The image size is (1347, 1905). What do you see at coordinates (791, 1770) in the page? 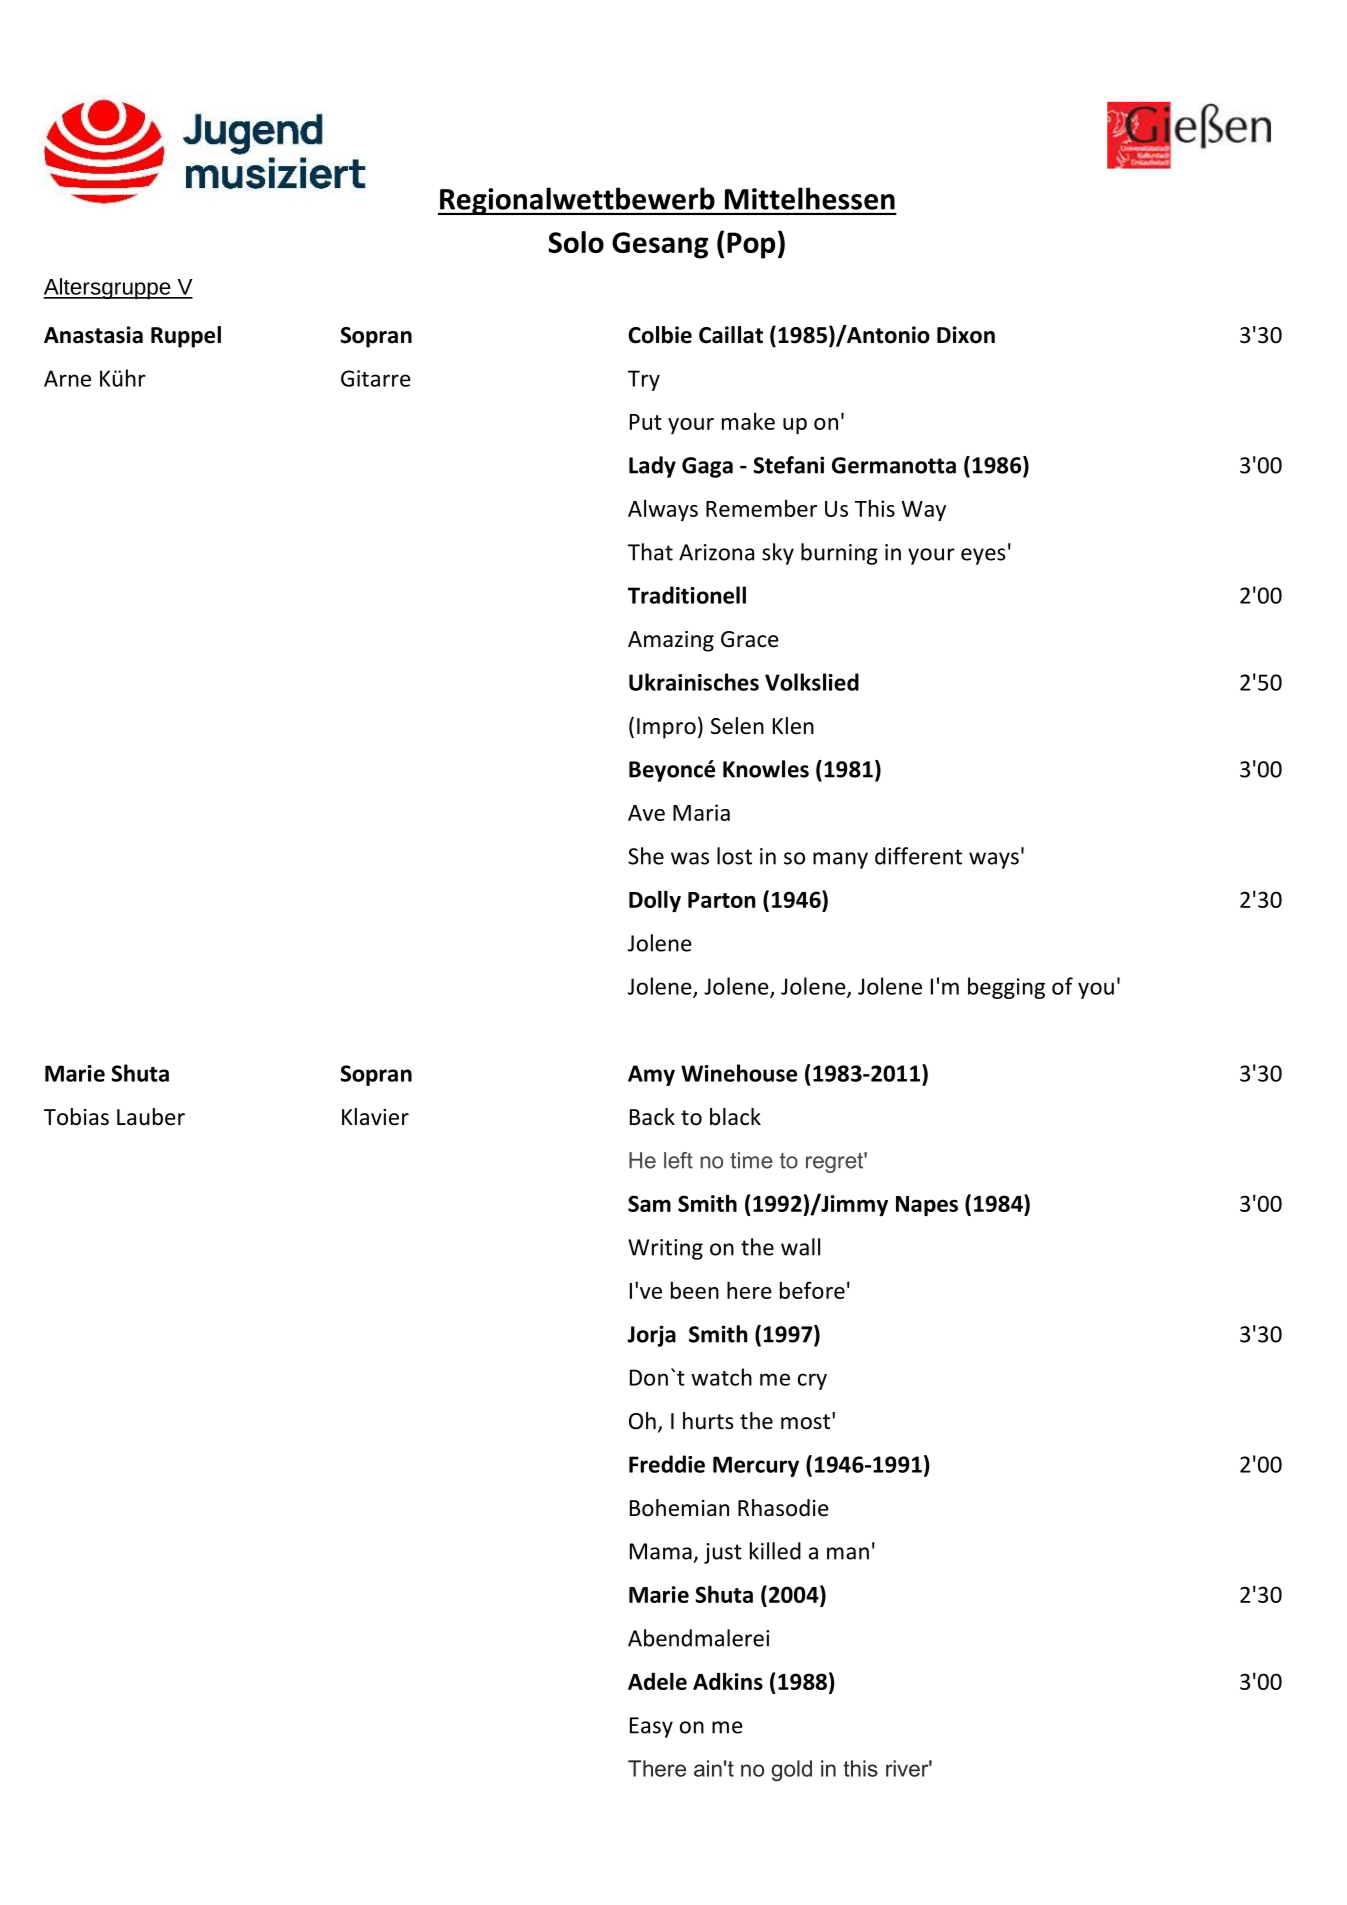
I see `gold` at bounding box center [791, 1770].
